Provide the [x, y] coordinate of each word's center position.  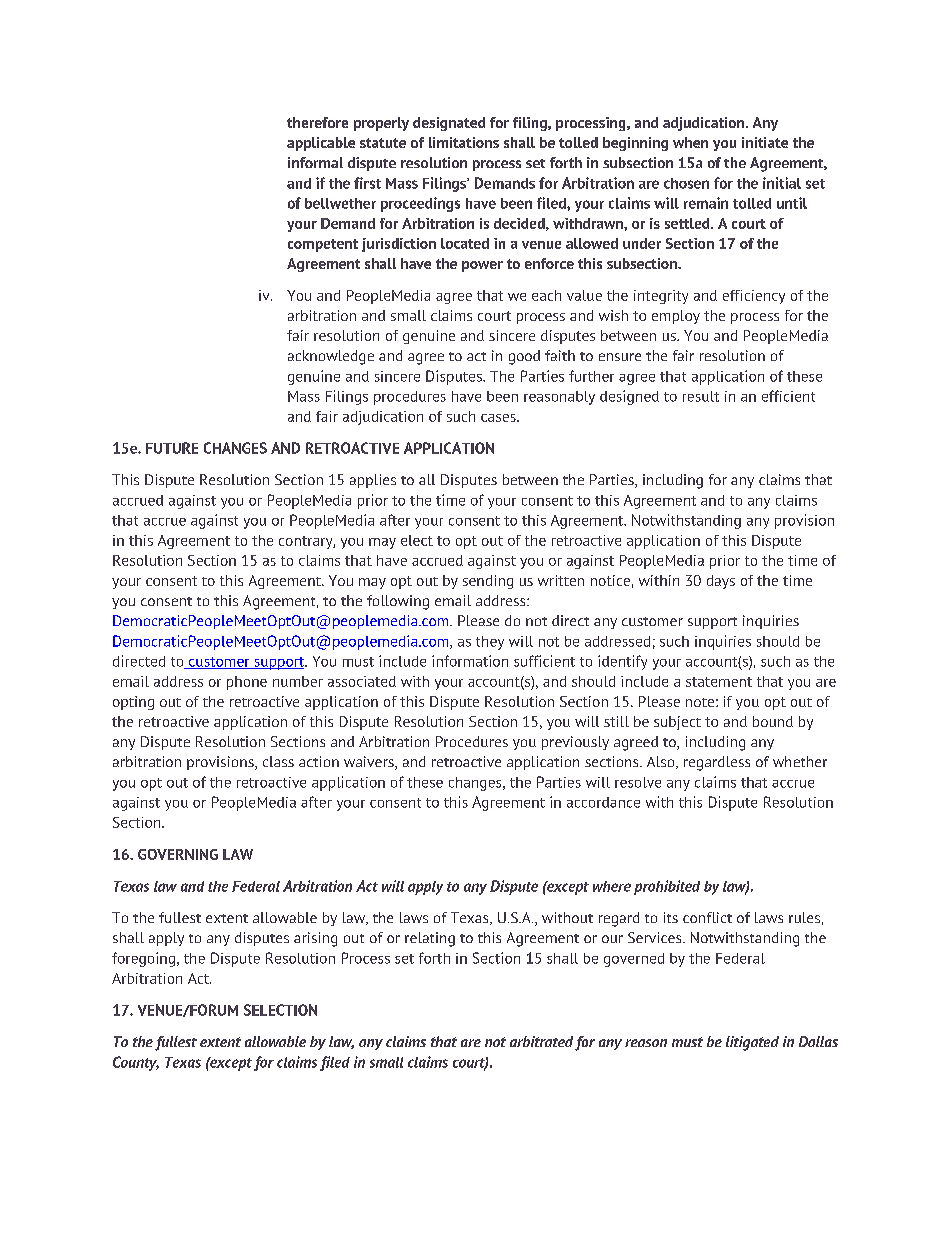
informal [315, 162]
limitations [464, 142]
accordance [603, 802]
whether [800, 761]
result [701, 396]
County [136, 1063]
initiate [765, 142]
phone [247, 683]
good [524, 357]
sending [488, 582]
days [721, 582]
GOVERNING [178, 854]
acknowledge [331, 357]
